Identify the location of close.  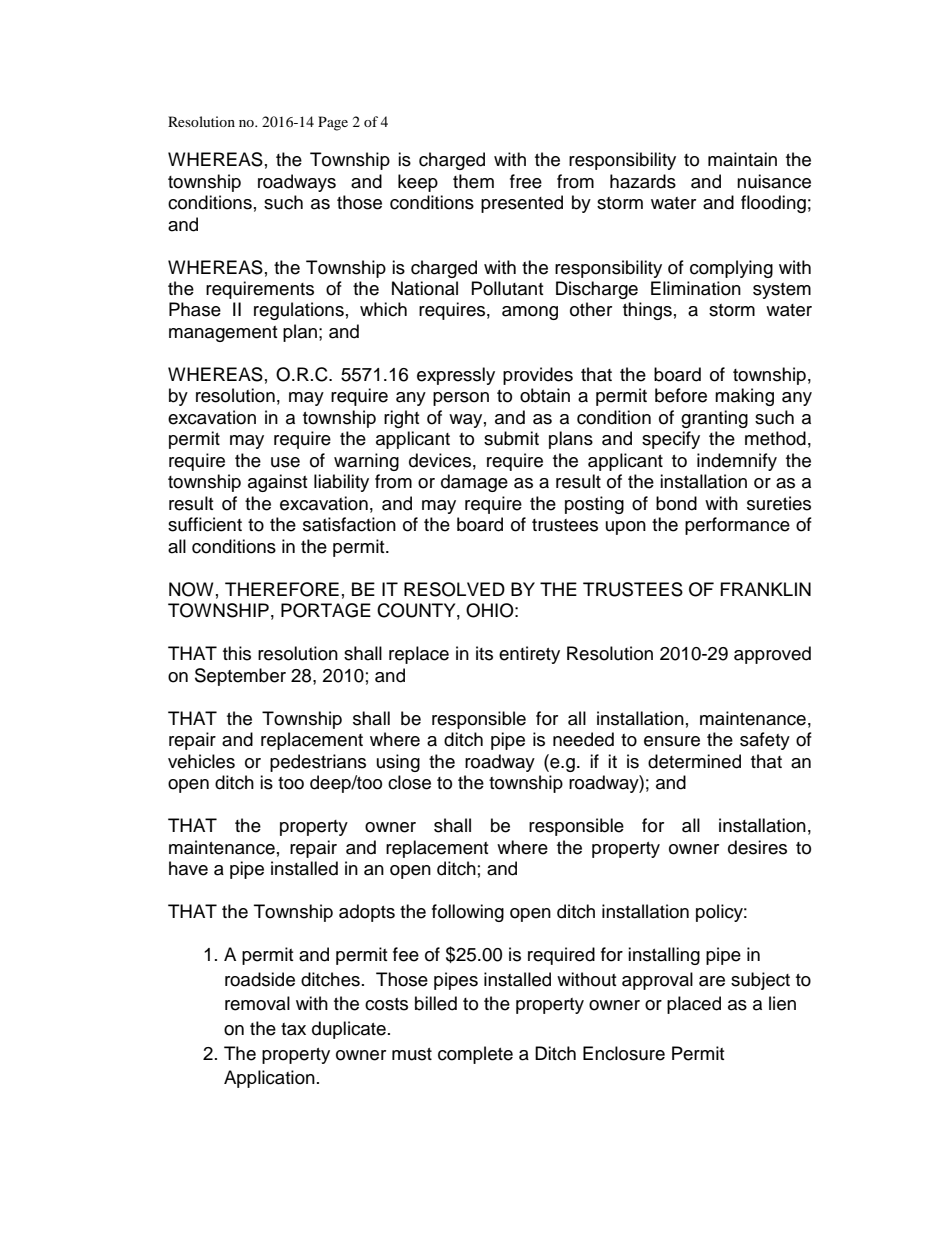
(409, 782).
